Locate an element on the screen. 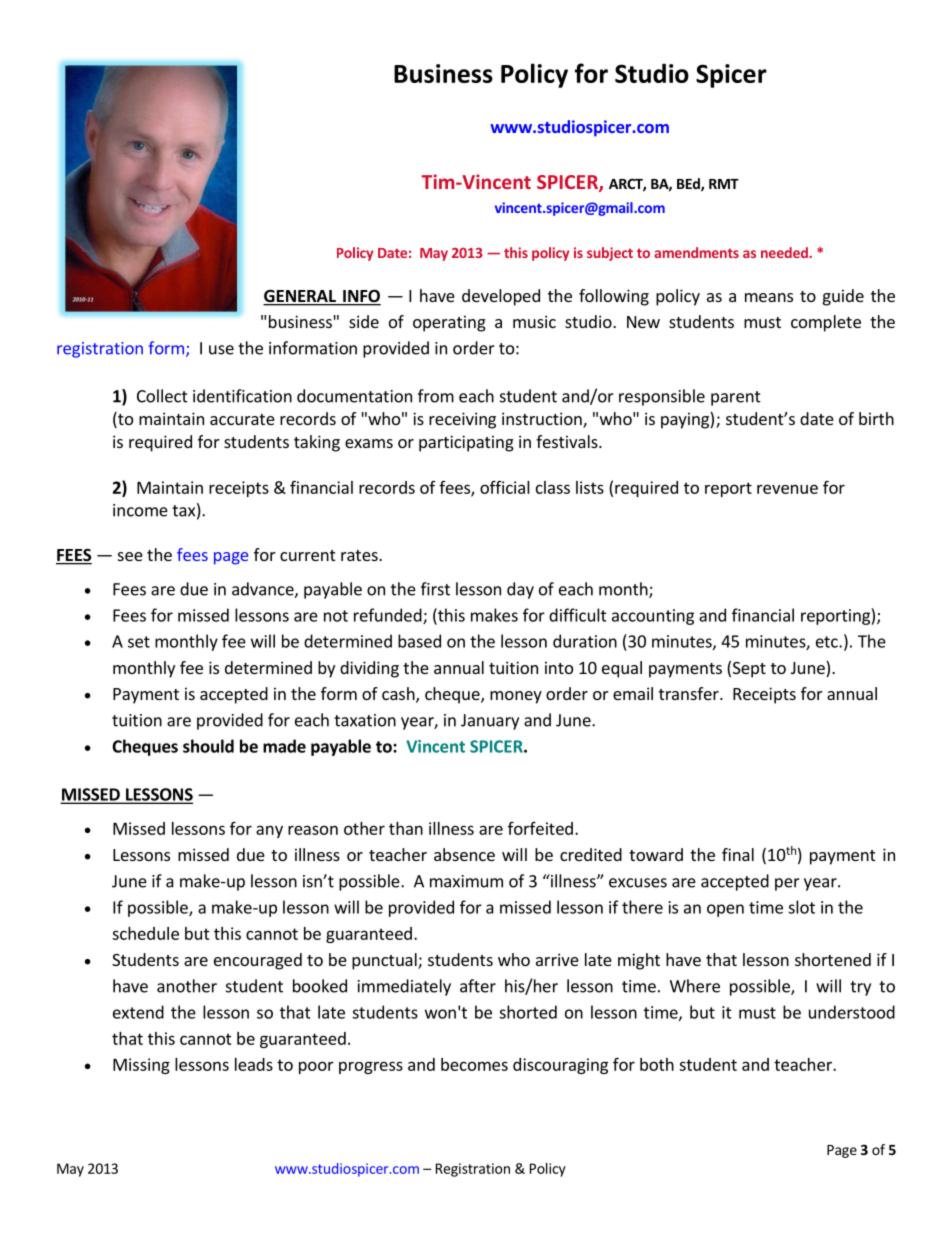 This screenshot has height=1233, width=952. any is located at coordinates (269, 831).
